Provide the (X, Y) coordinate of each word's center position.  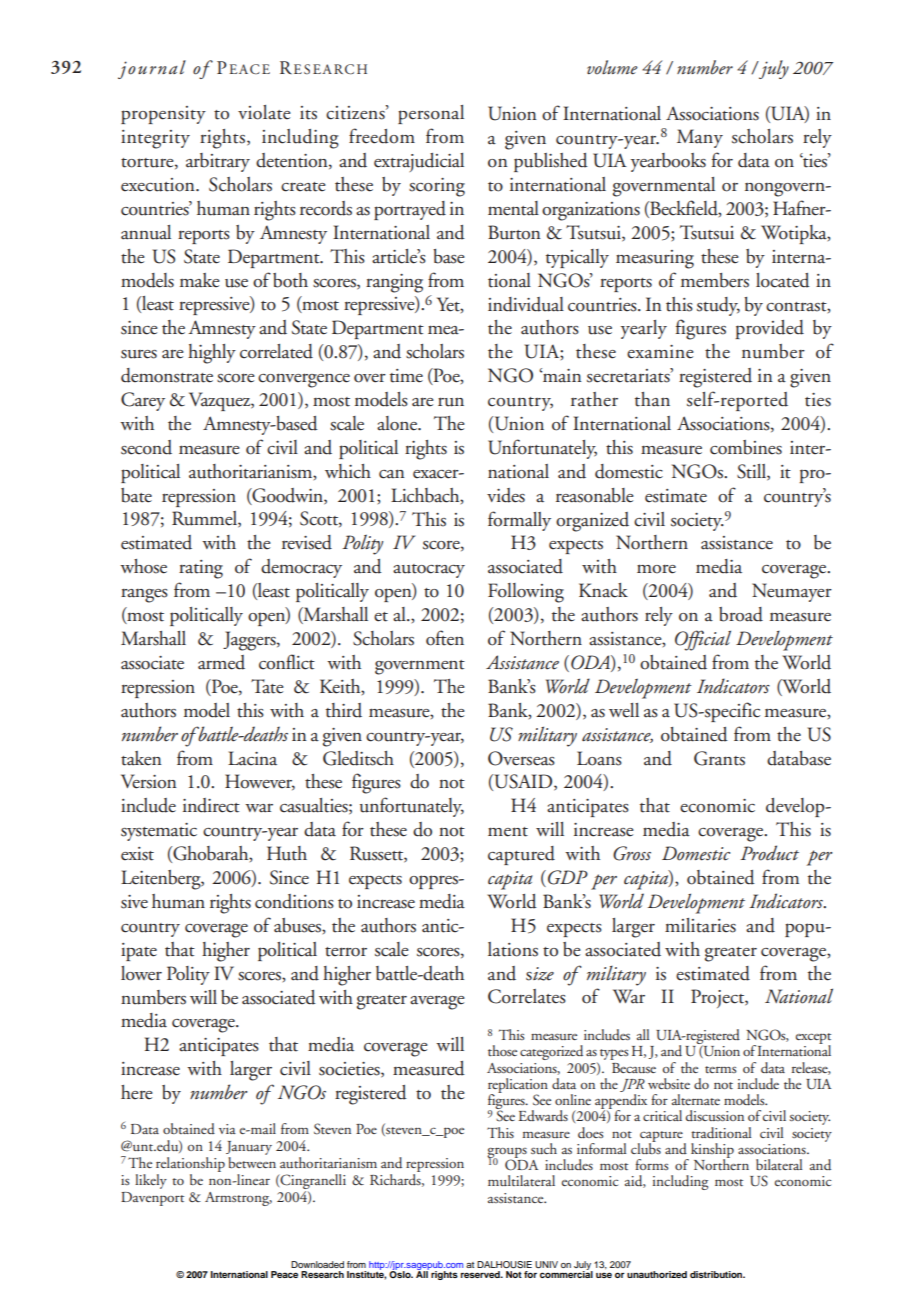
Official (703, 640)
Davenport (152, 1199)
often (445, 638)
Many (700, 138)
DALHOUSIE (504, 1264)
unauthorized (657, 1274)
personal (431, 114)
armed (221, 662)
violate (264, 112)
